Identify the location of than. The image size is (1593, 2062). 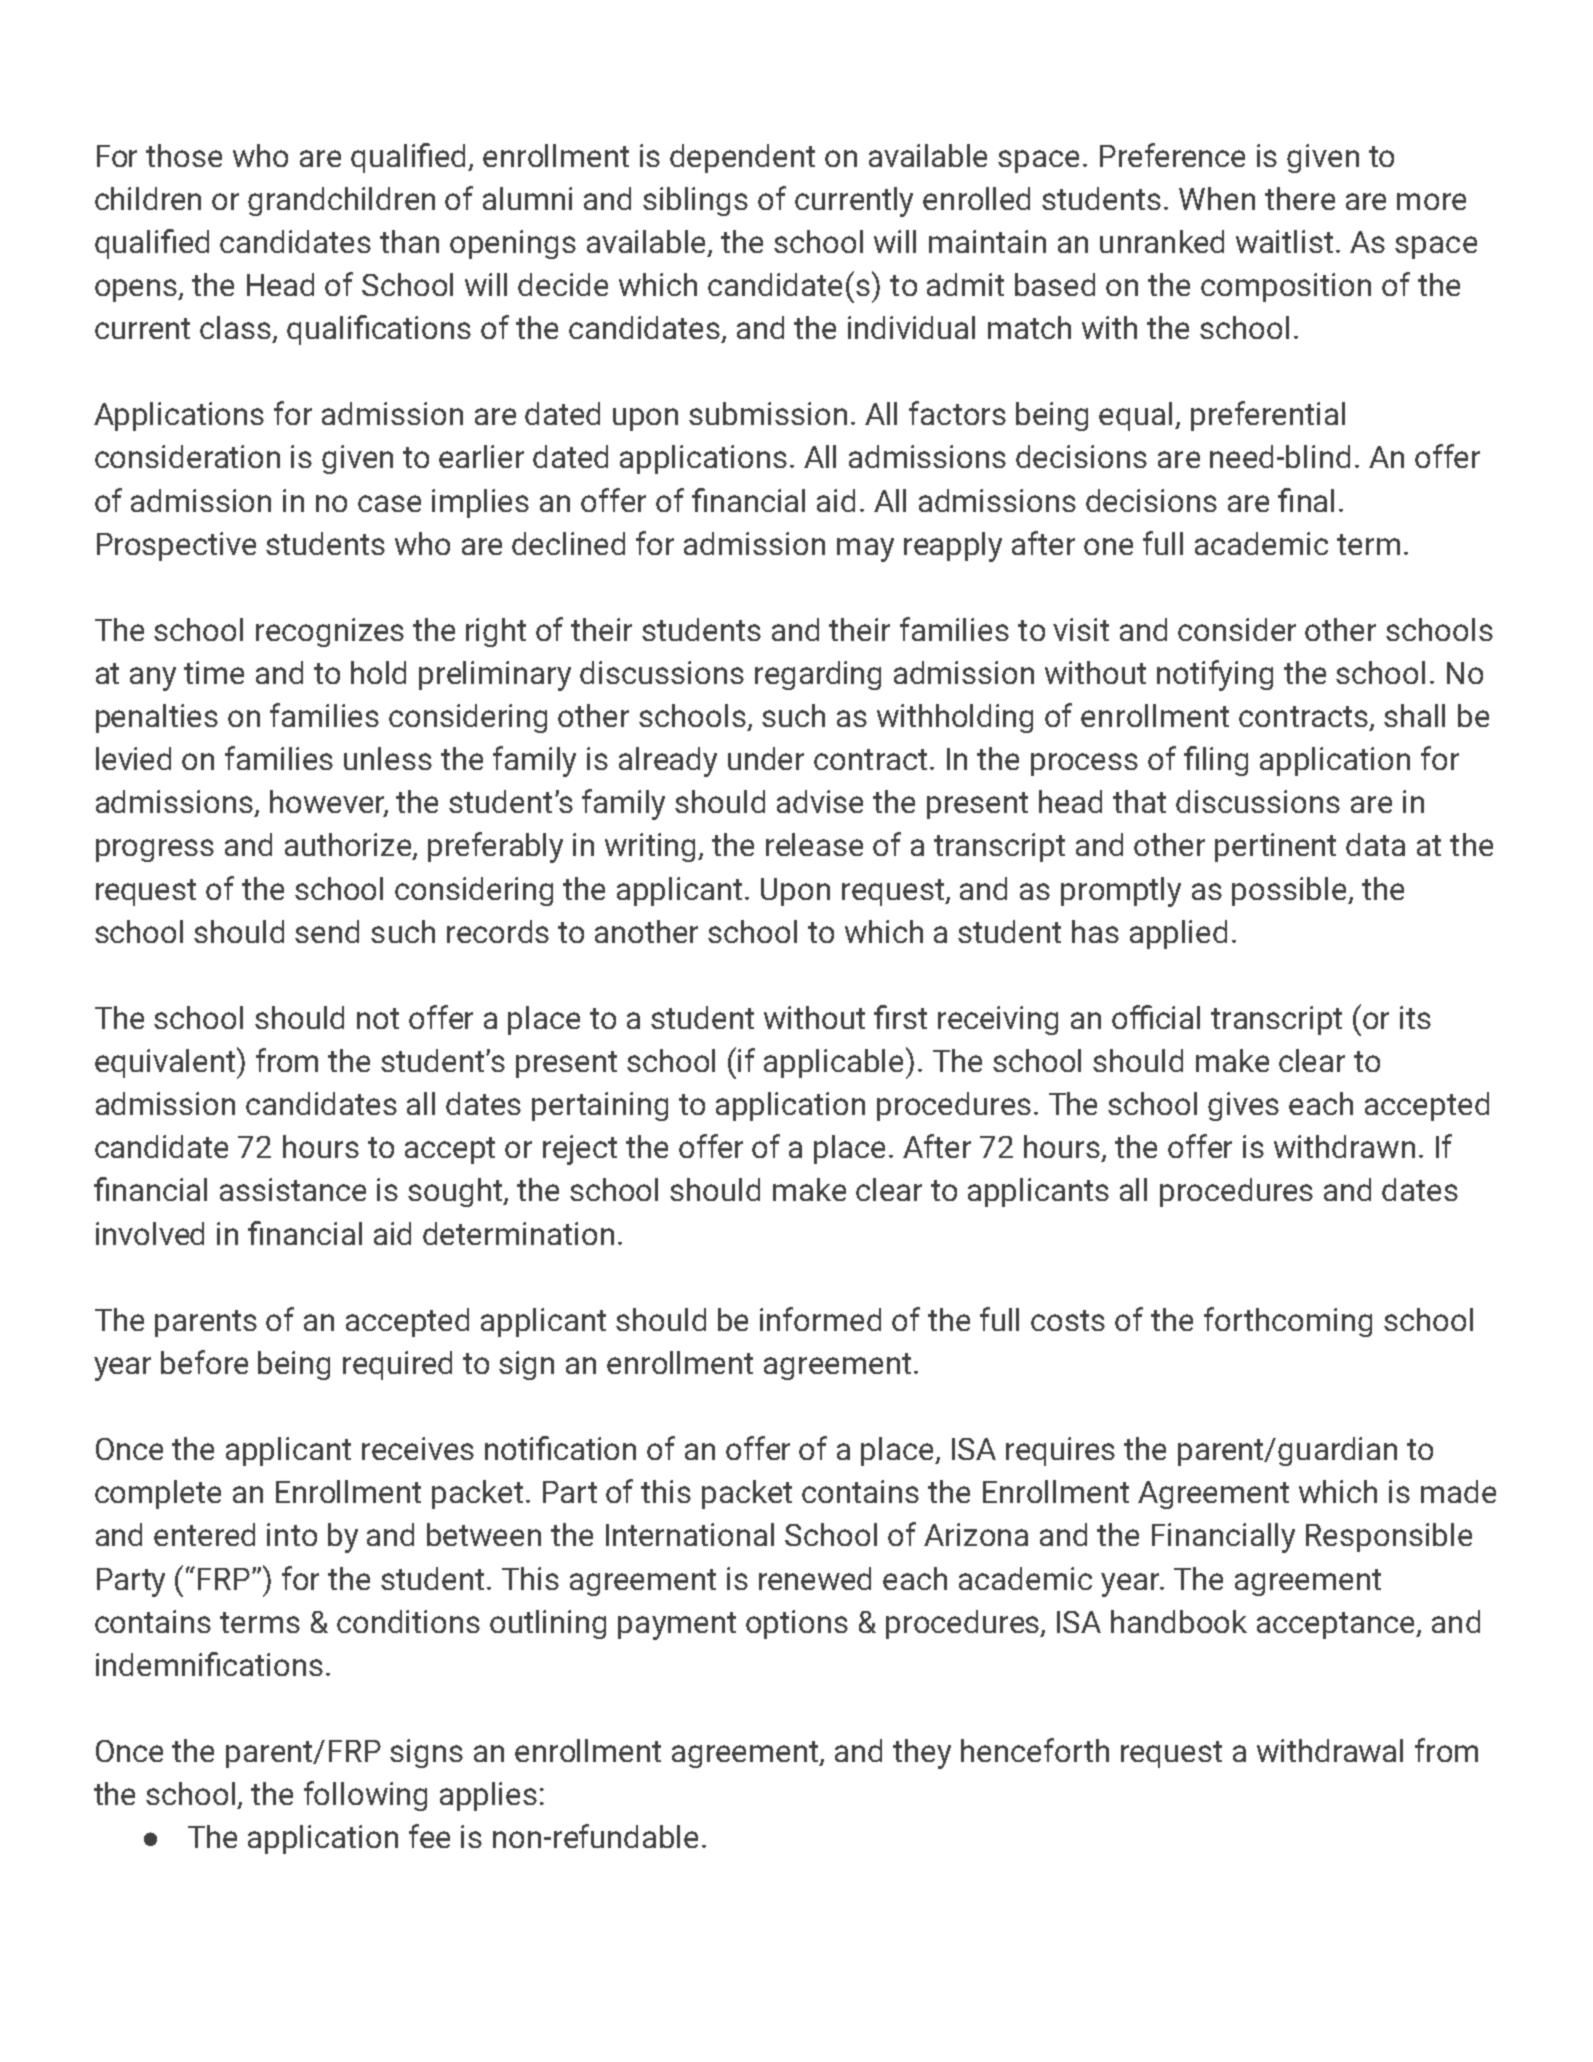
(409, 241).
